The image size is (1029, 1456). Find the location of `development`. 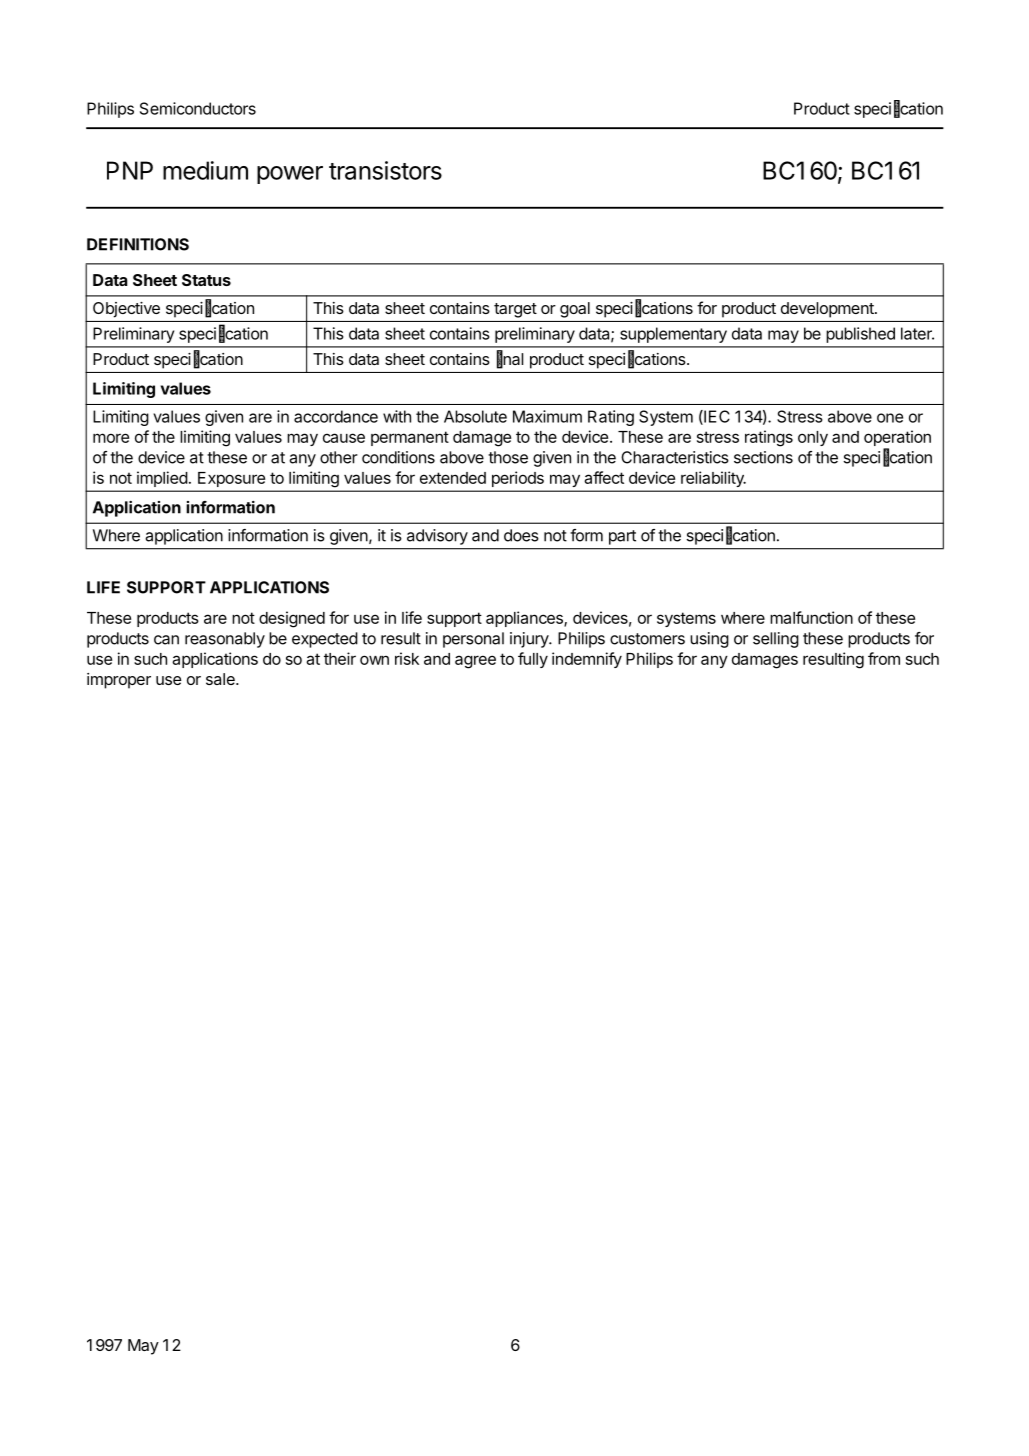

development is located at coordinates (828, 310).
